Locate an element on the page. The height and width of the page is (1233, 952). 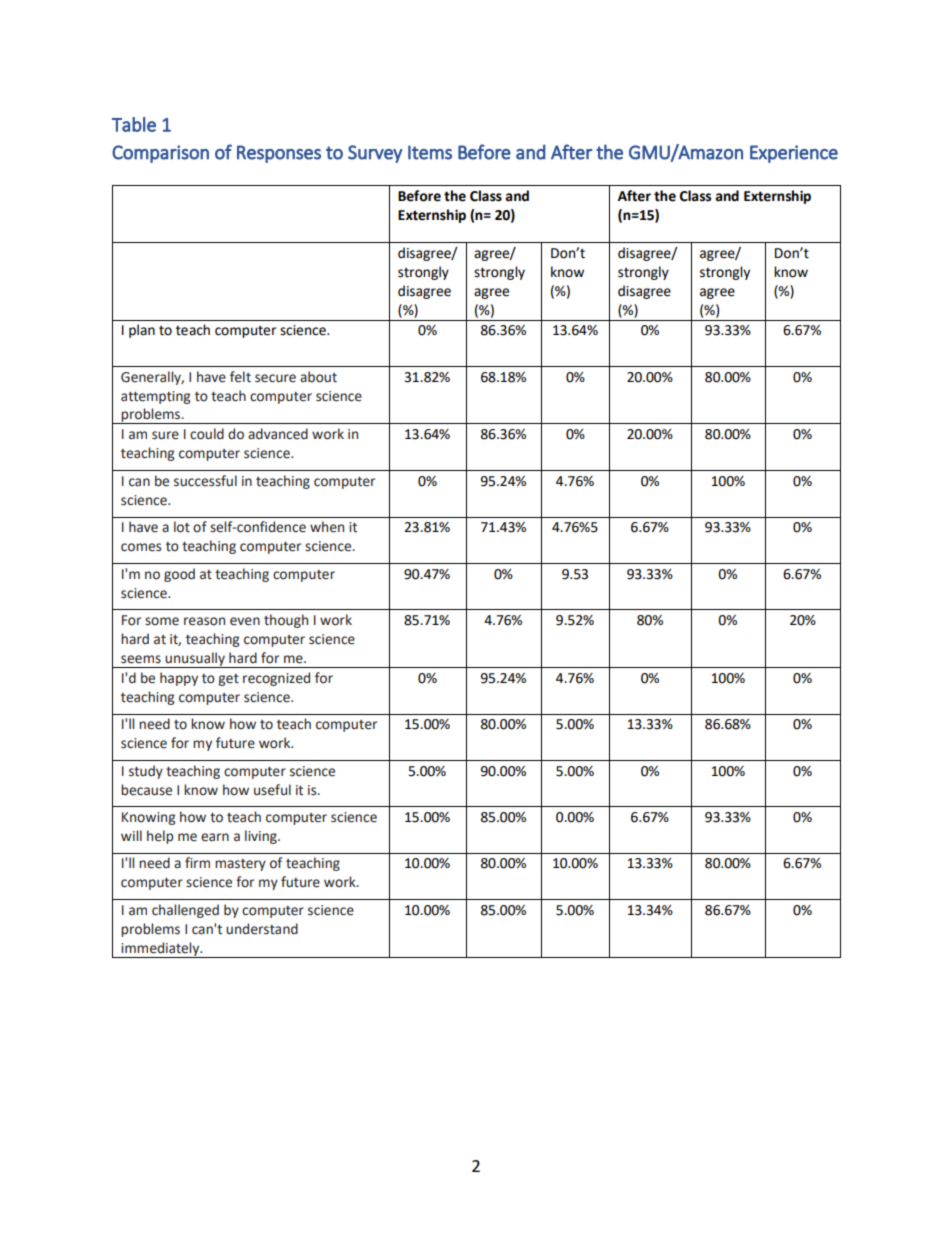
when is located at coordinates (327, 527).
